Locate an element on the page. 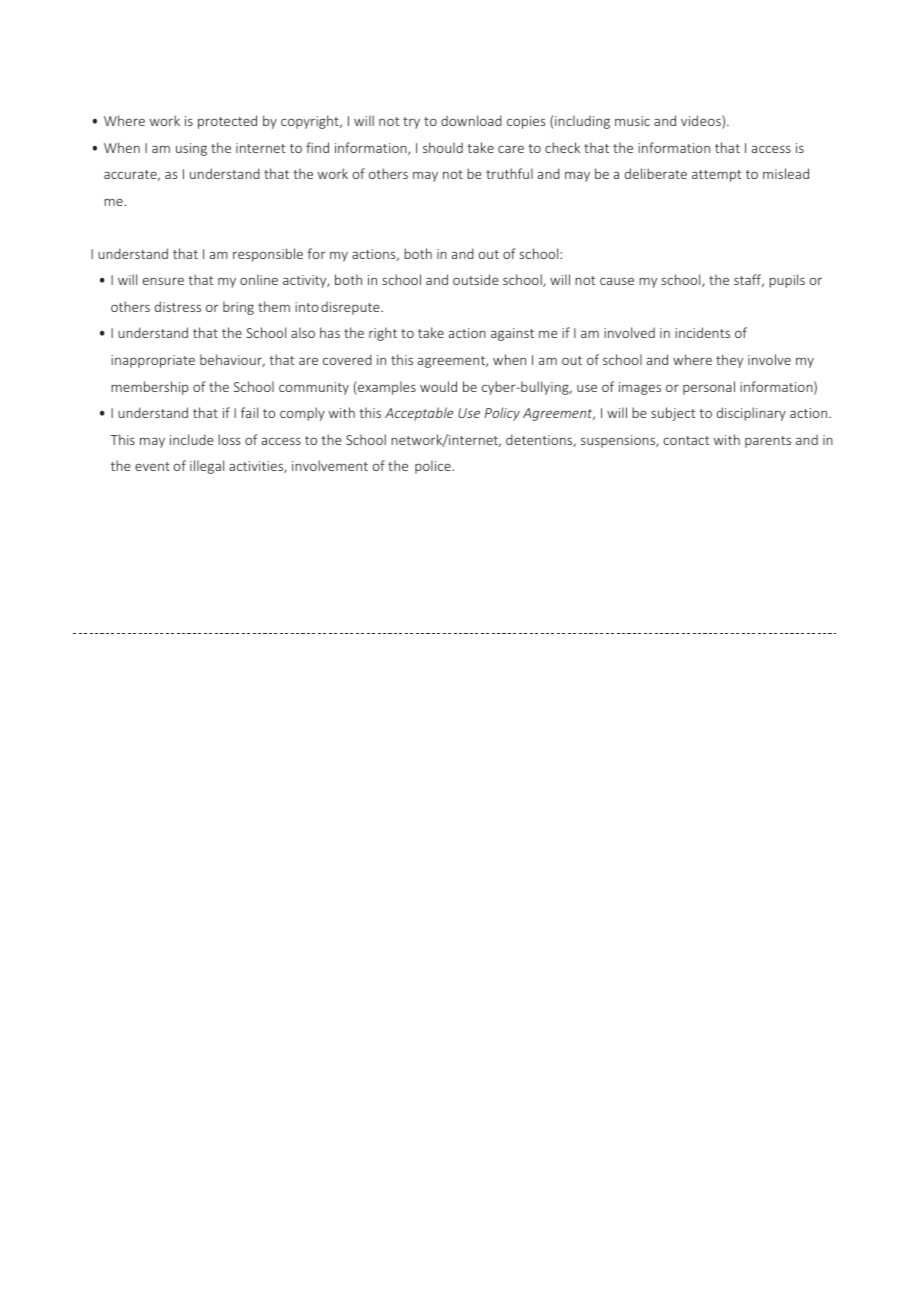 This document has width=924, height=1308. download is located at coordinates (471, 120).
